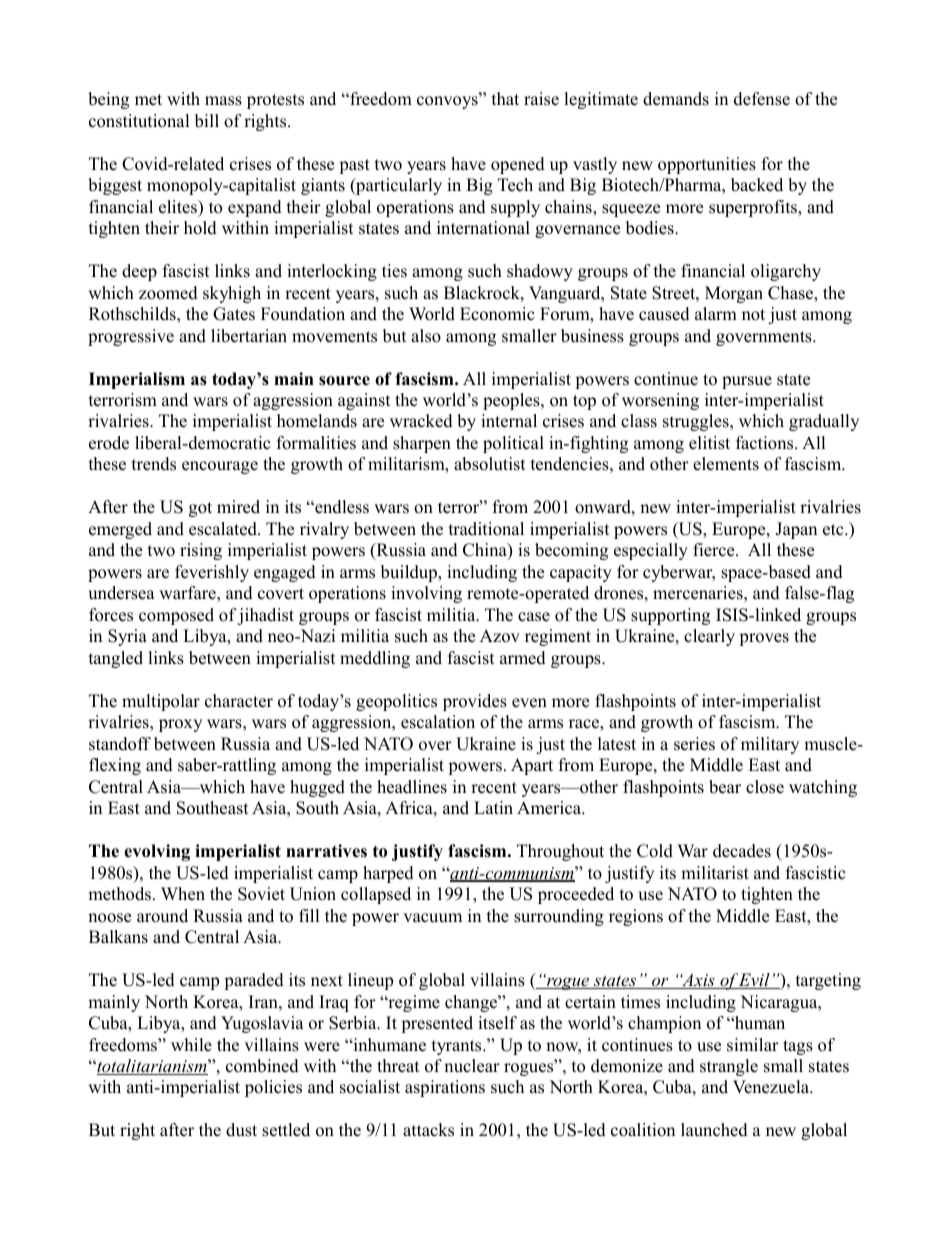 The width and height of the document is (952, 1233). I want to click on close, so click(765, 787).
